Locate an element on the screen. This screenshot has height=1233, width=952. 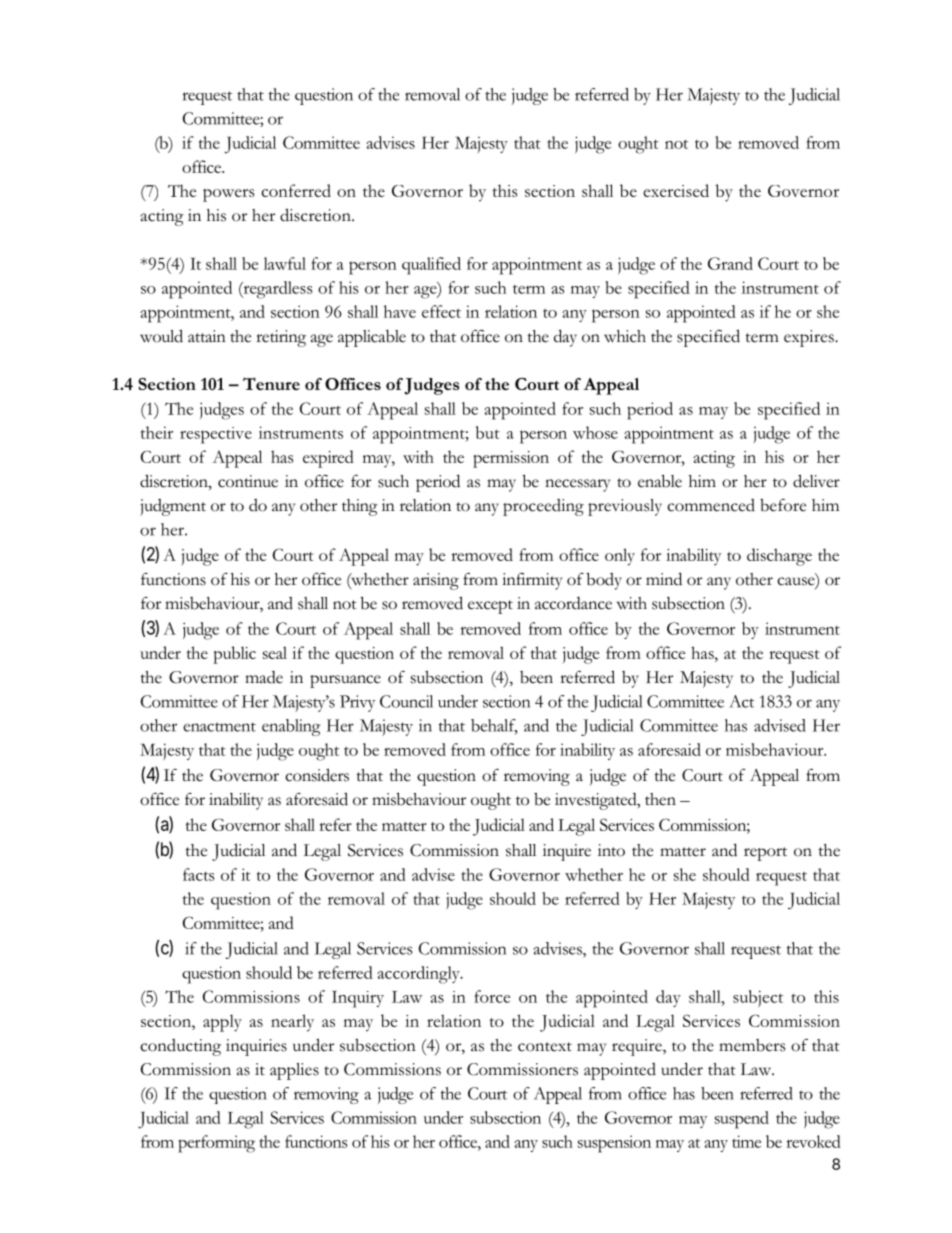
qualified is located at coordinates (431, 266).
